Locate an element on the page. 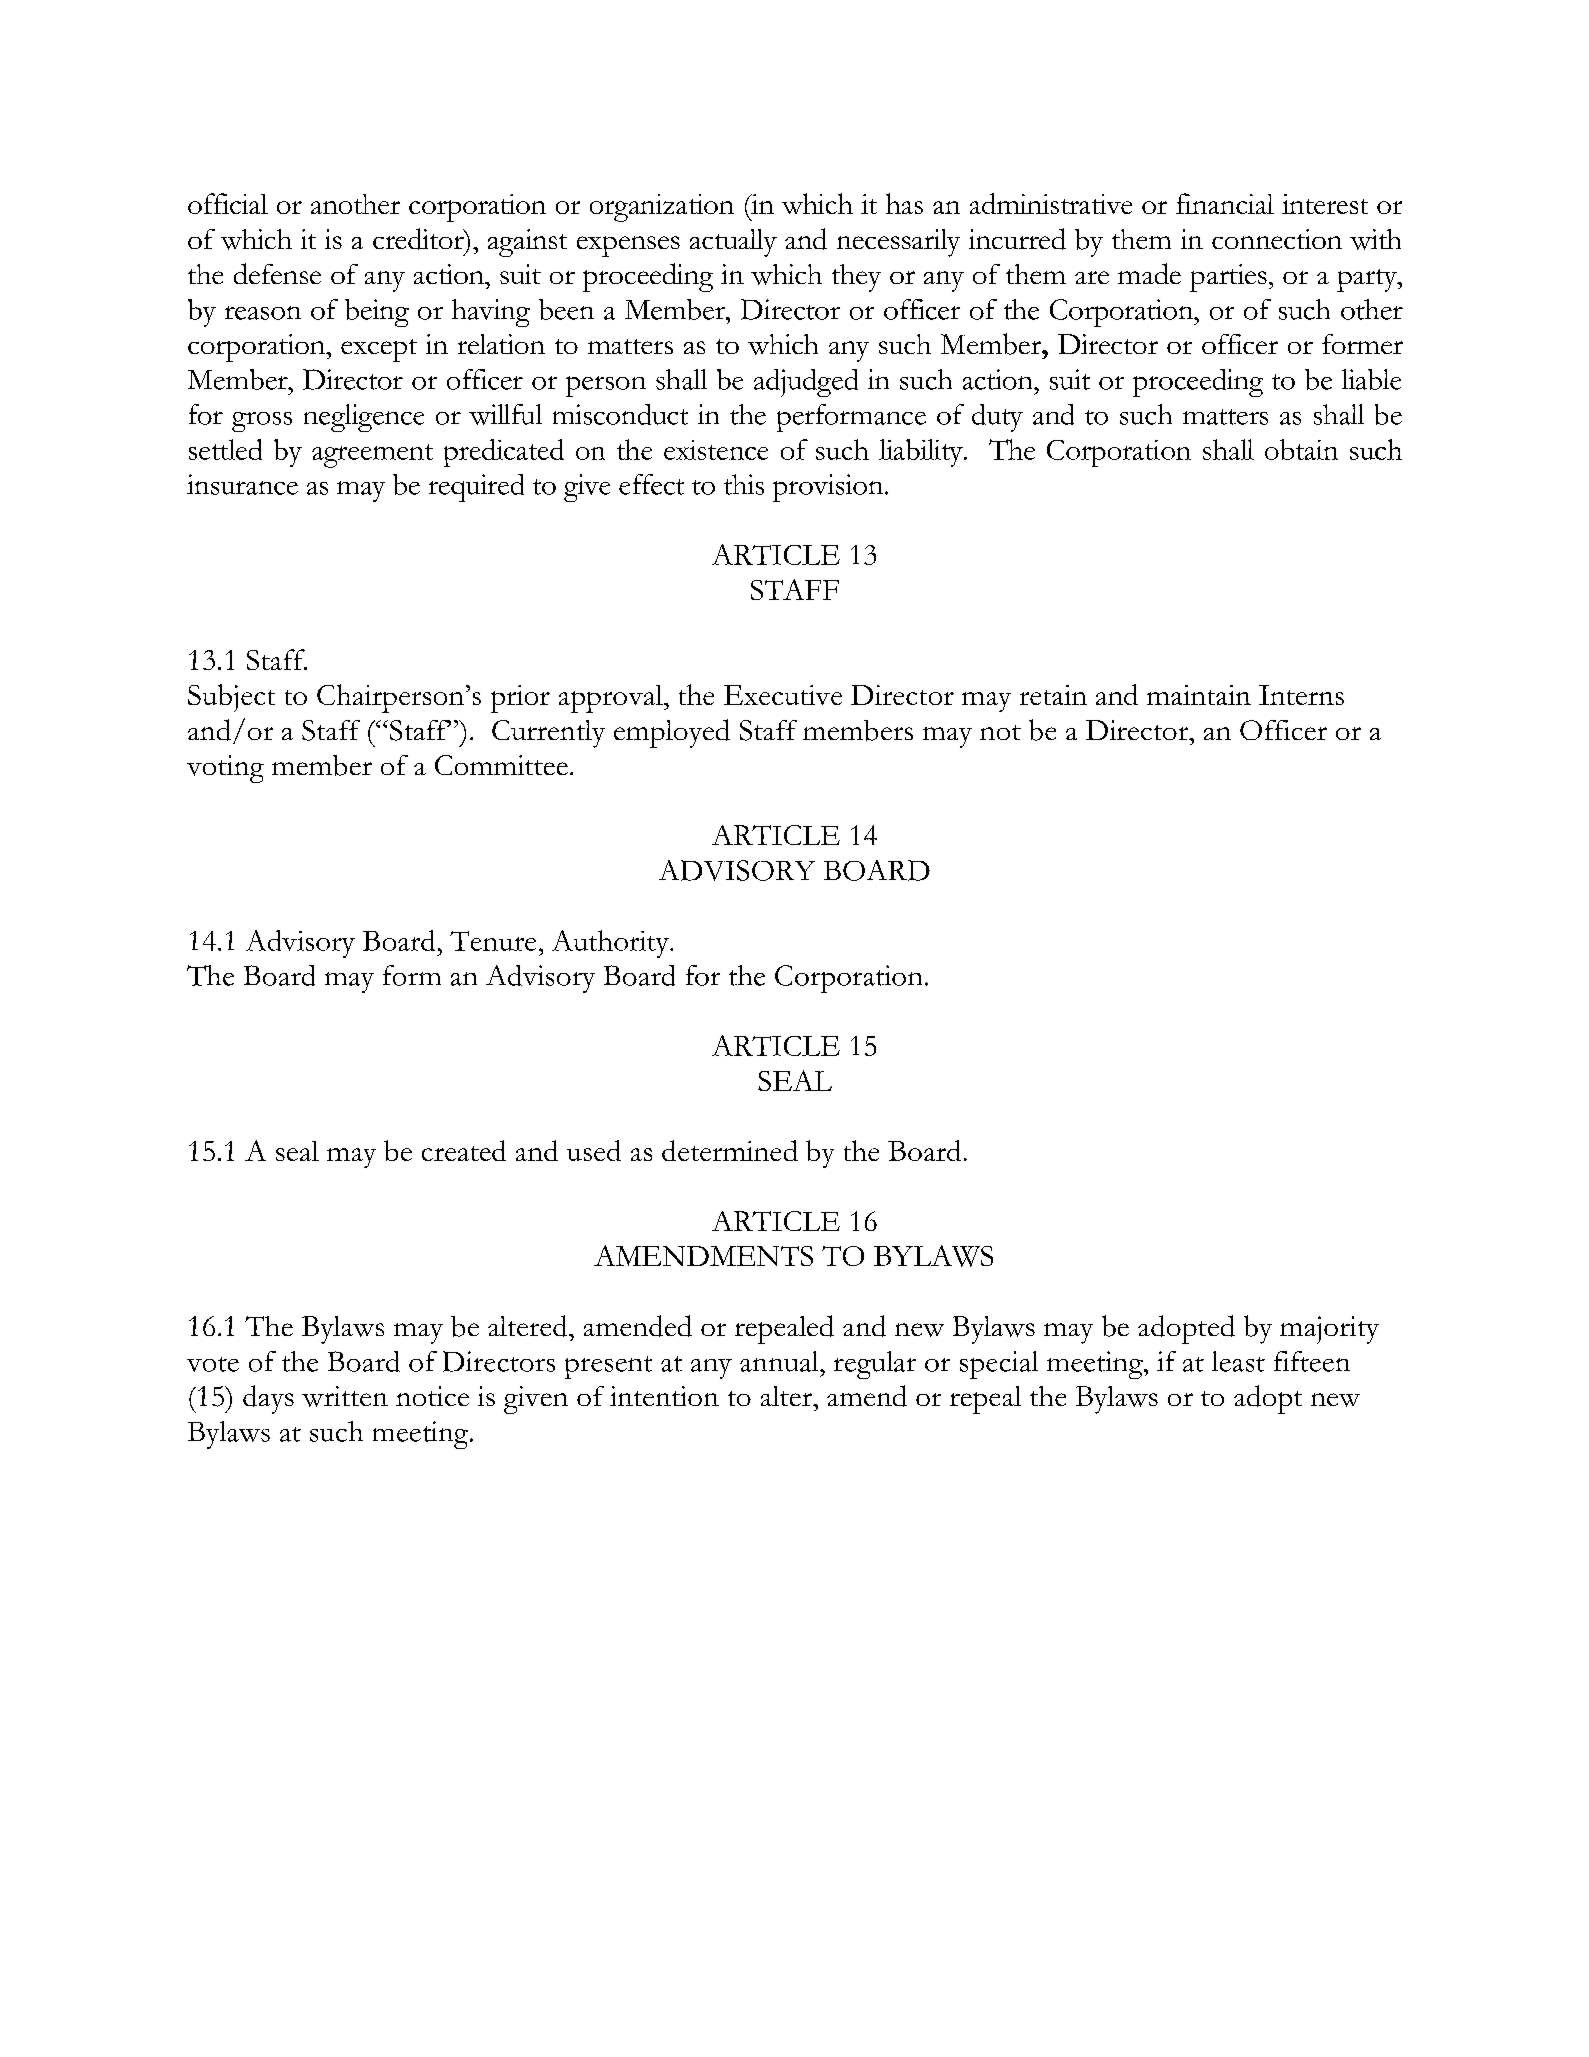 Image resolution: width=1589 pixels, height=2057 pixels. obtain is located at coordinates (1301, 449).
